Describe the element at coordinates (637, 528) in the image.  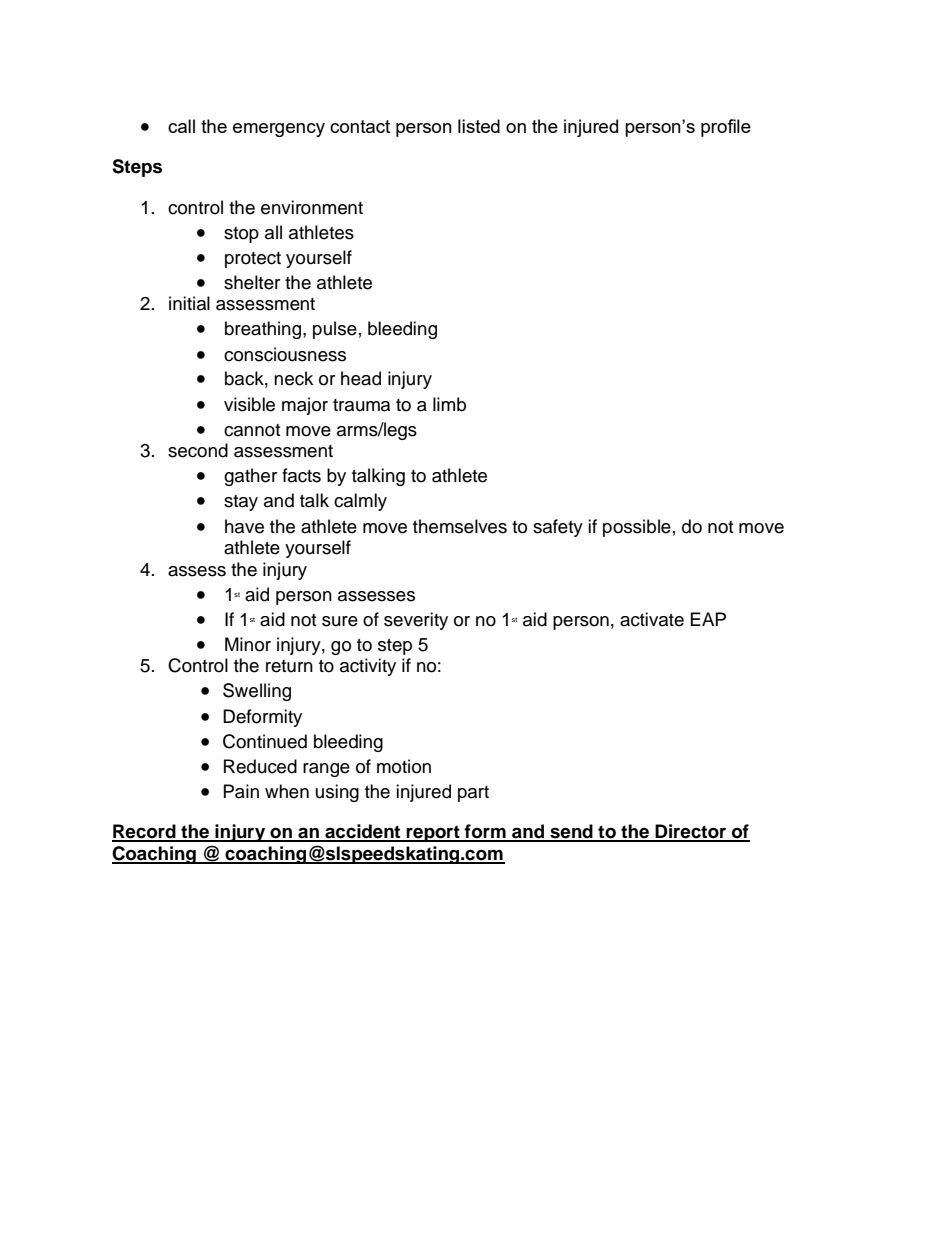
I see `possible` at that location.
